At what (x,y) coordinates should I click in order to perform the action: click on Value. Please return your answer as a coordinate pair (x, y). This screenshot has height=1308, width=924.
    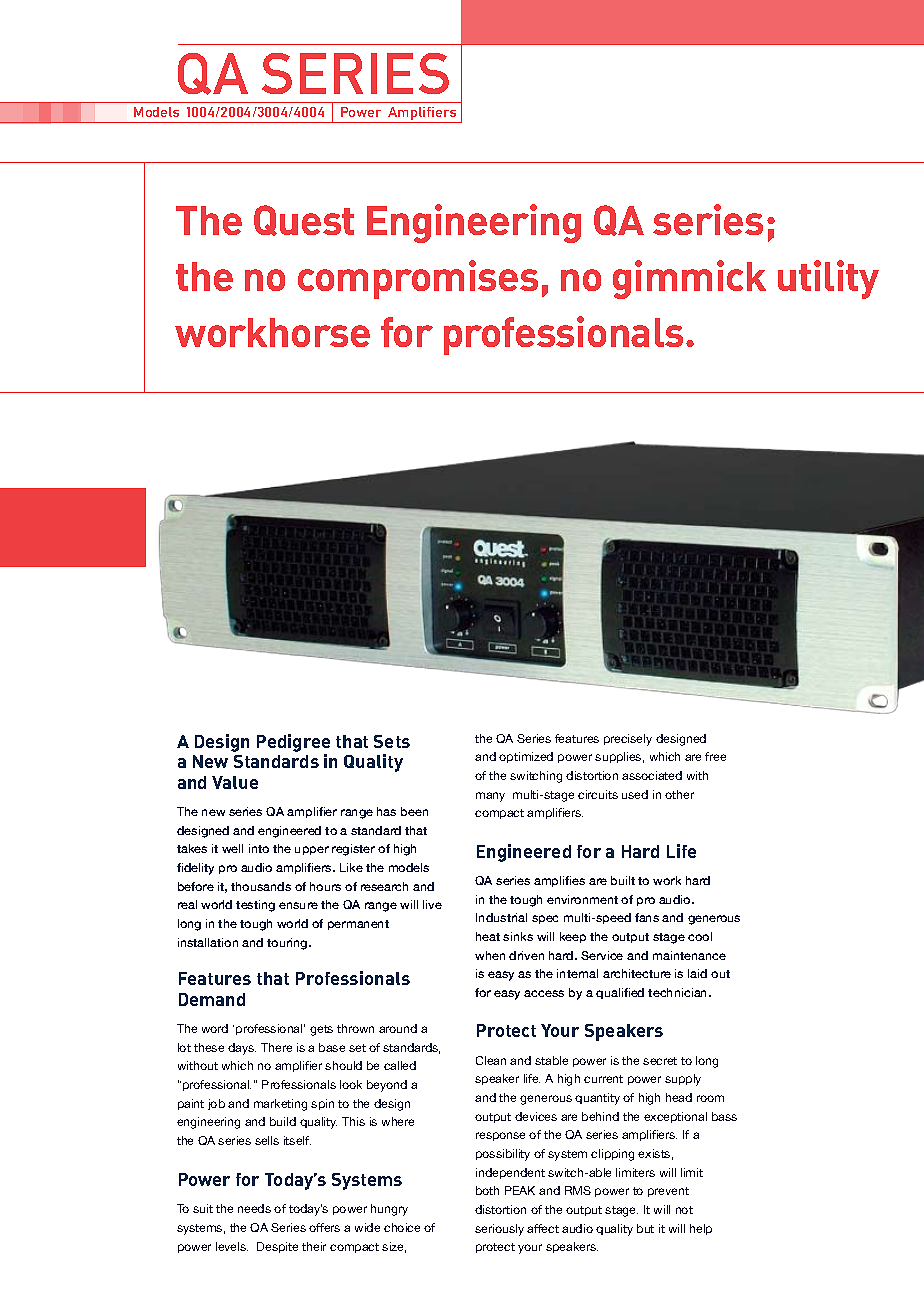
    Looking at the image, I should click on (235, 782).
